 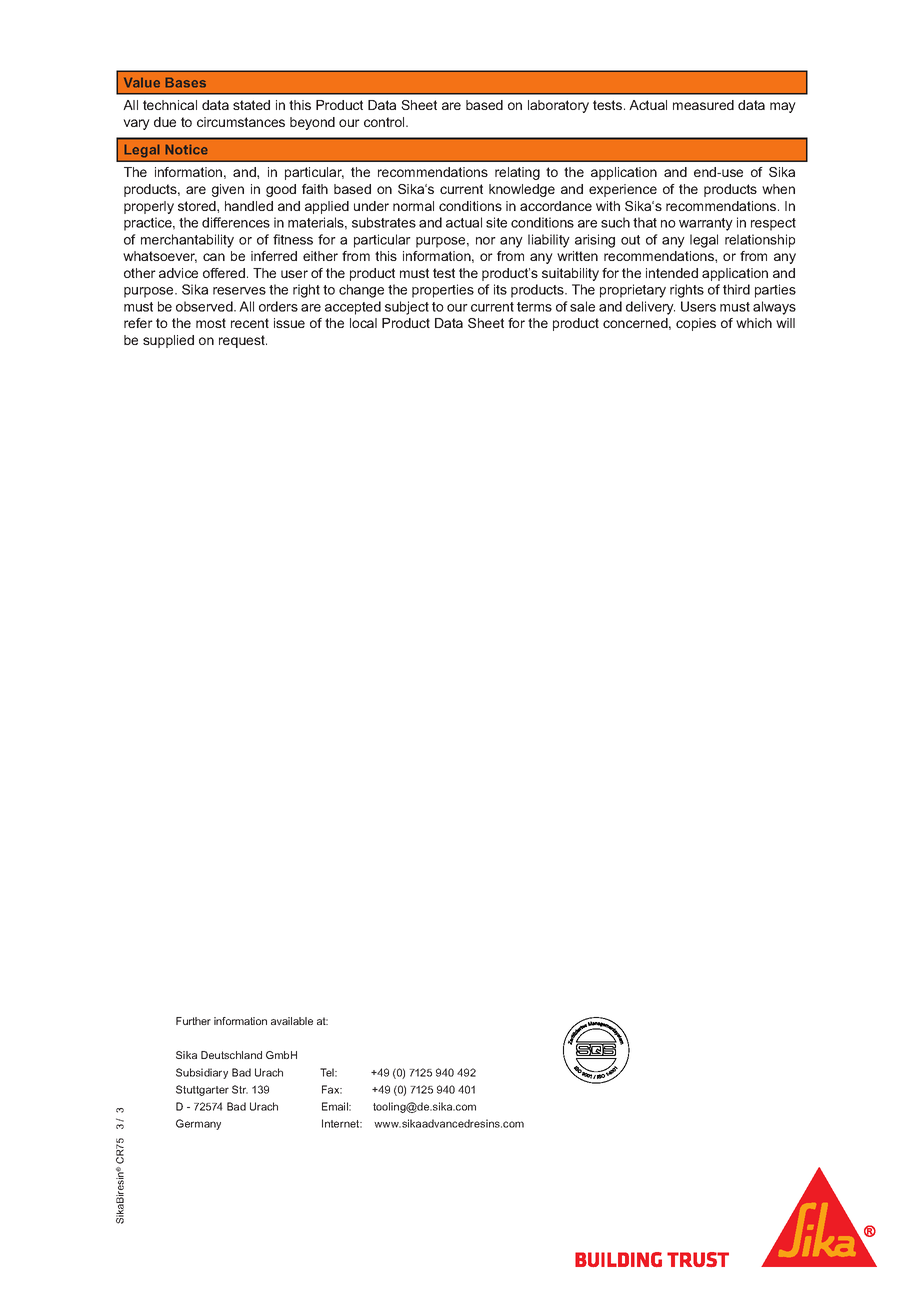 What do you see at coordinates (243, 341) in the image?
I see `request` at bounding box center [243, 341].
